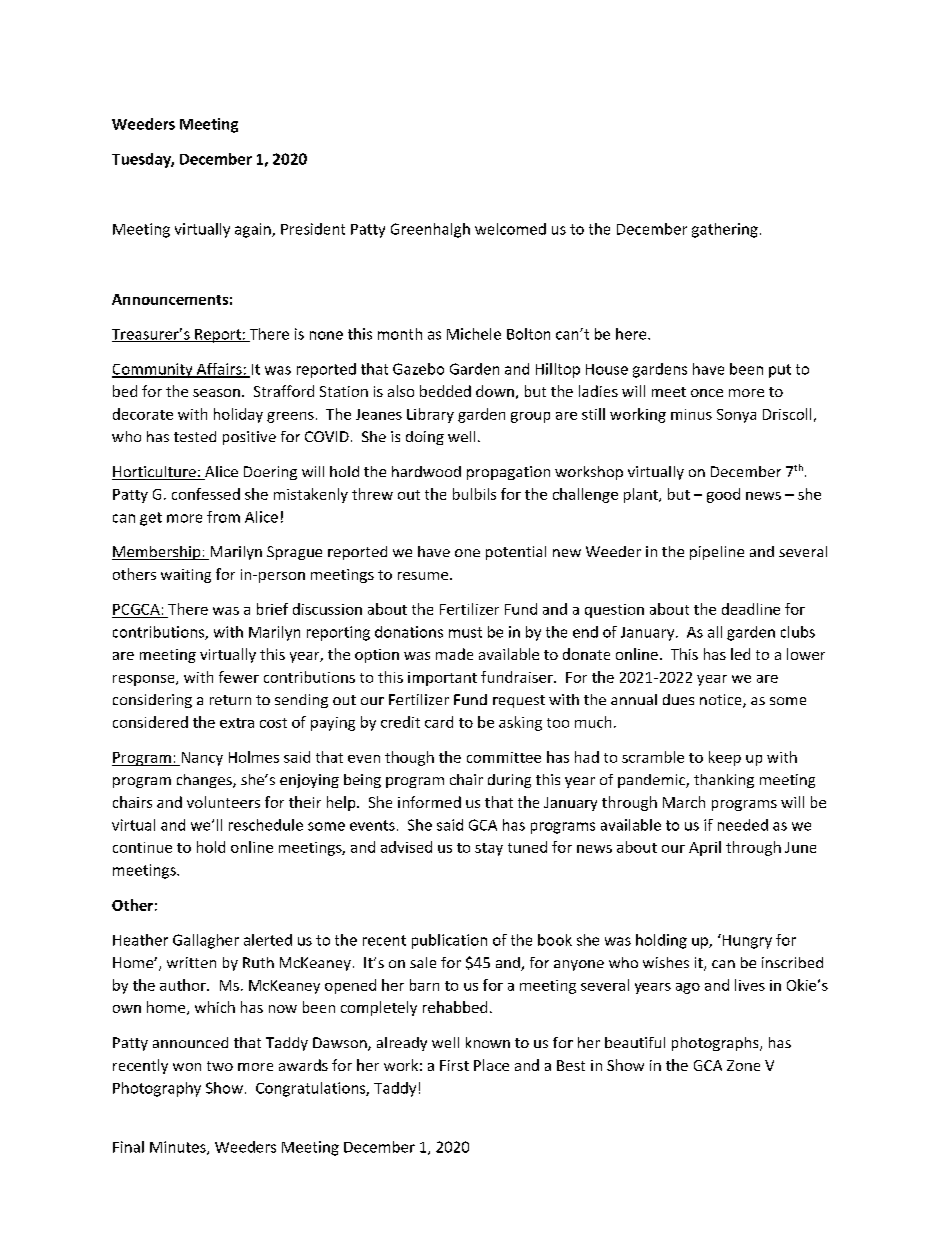  I want to click on important, so click(442, 679).
